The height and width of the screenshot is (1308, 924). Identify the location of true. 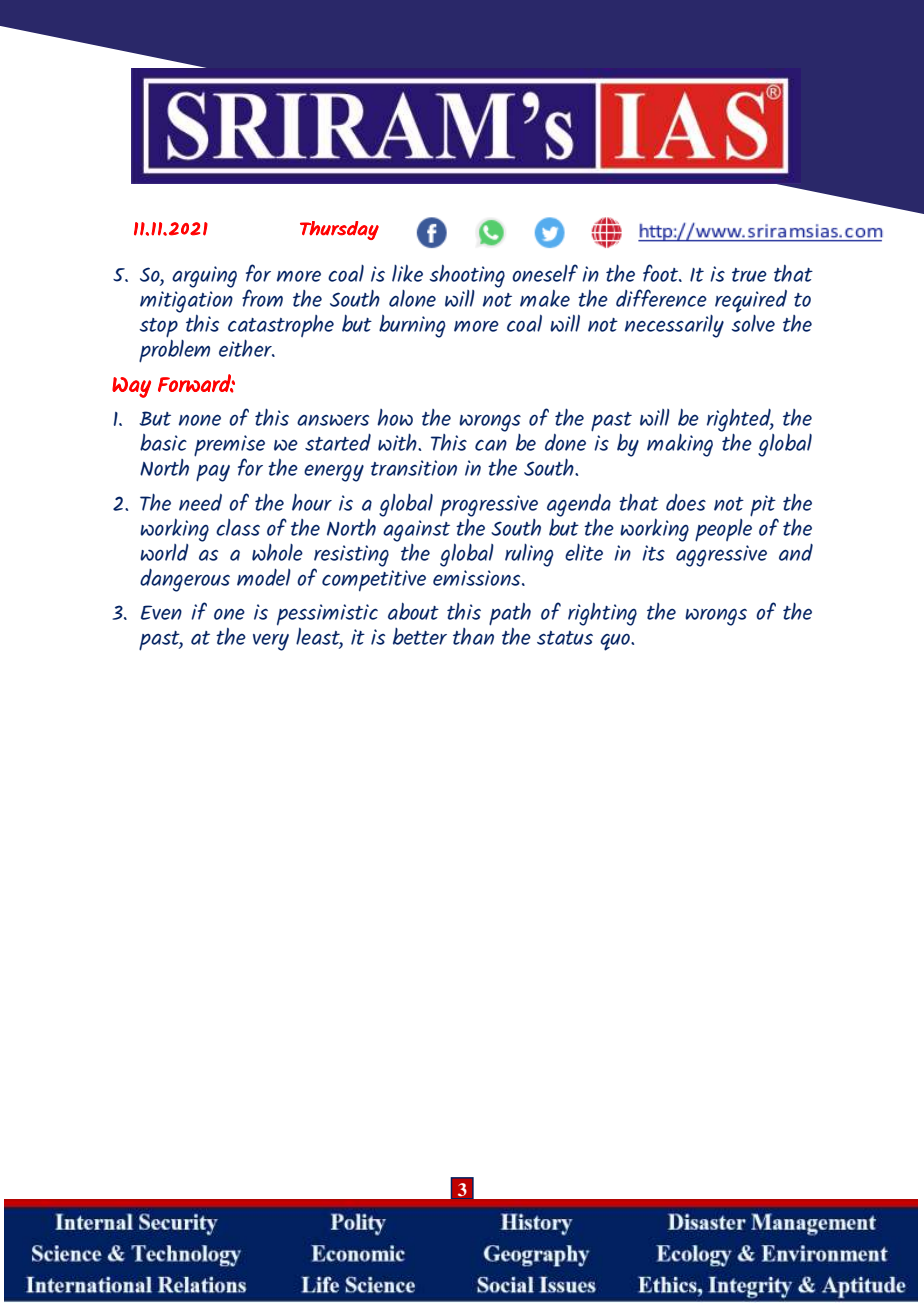
(749, 275).
